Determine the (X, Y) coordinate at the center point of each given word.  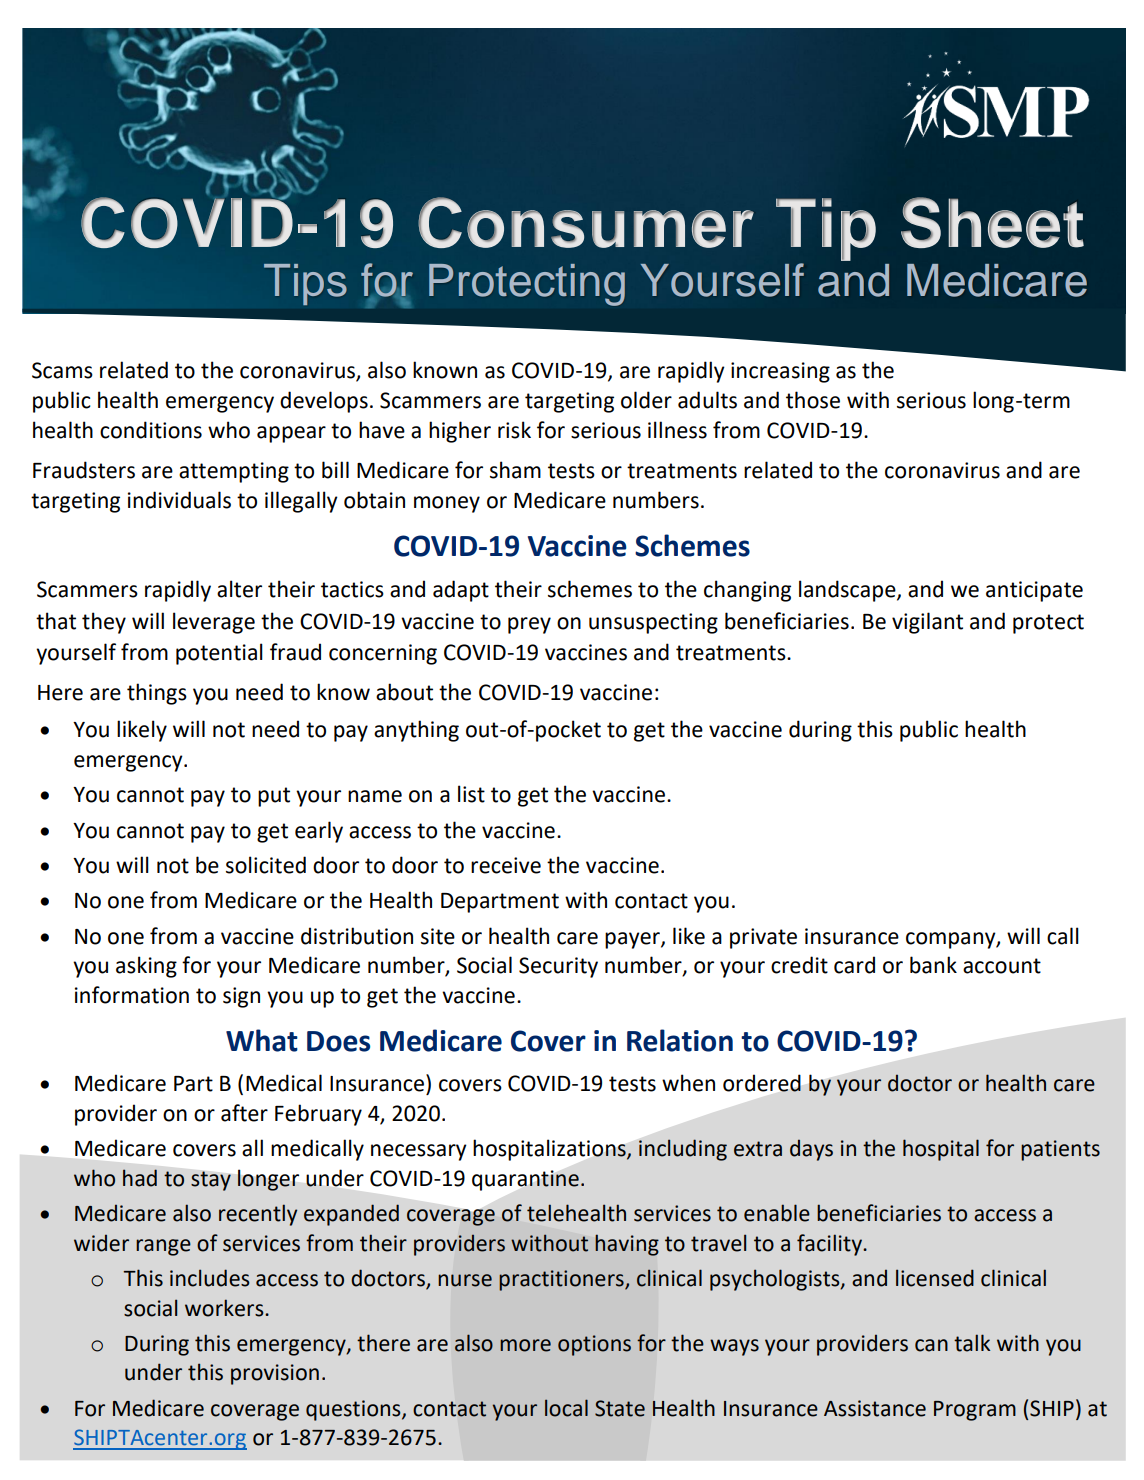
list (471, 794)
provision (275, 1374)
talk (972, 1343)
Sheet (992, 222)
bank (933, 965)
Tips (305, 284)
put (274, 797)
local (566, 1408)
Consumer (586, 222)
